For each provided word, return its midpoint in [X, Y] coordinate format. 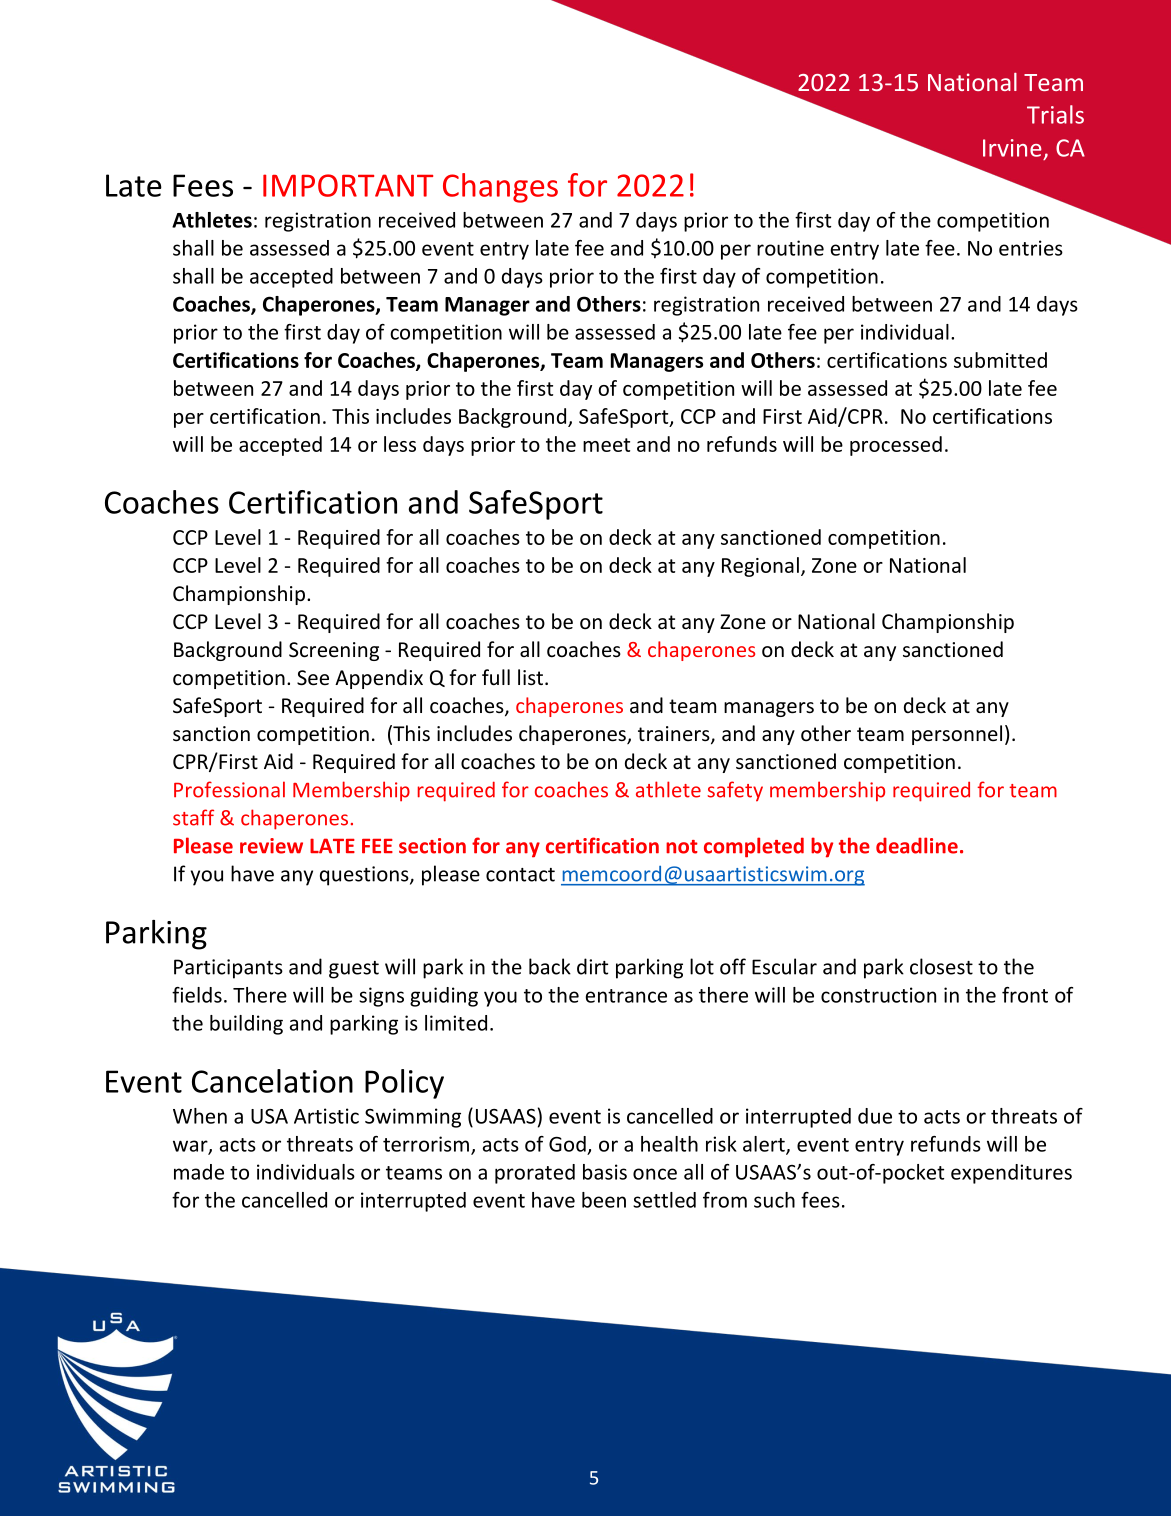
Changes [500, 188]
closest [941, 966]
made [199, 1172]
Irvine [1012, 148]
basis [605, 1172]
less [400, 444]
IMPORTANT [348, 185]
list [530, 677]
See [313, 678]
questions [365, 876]
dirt [592, 966]
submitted [1000, 360]
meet [606, 445]
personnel [957, 735]
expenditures [1011, 1174]
